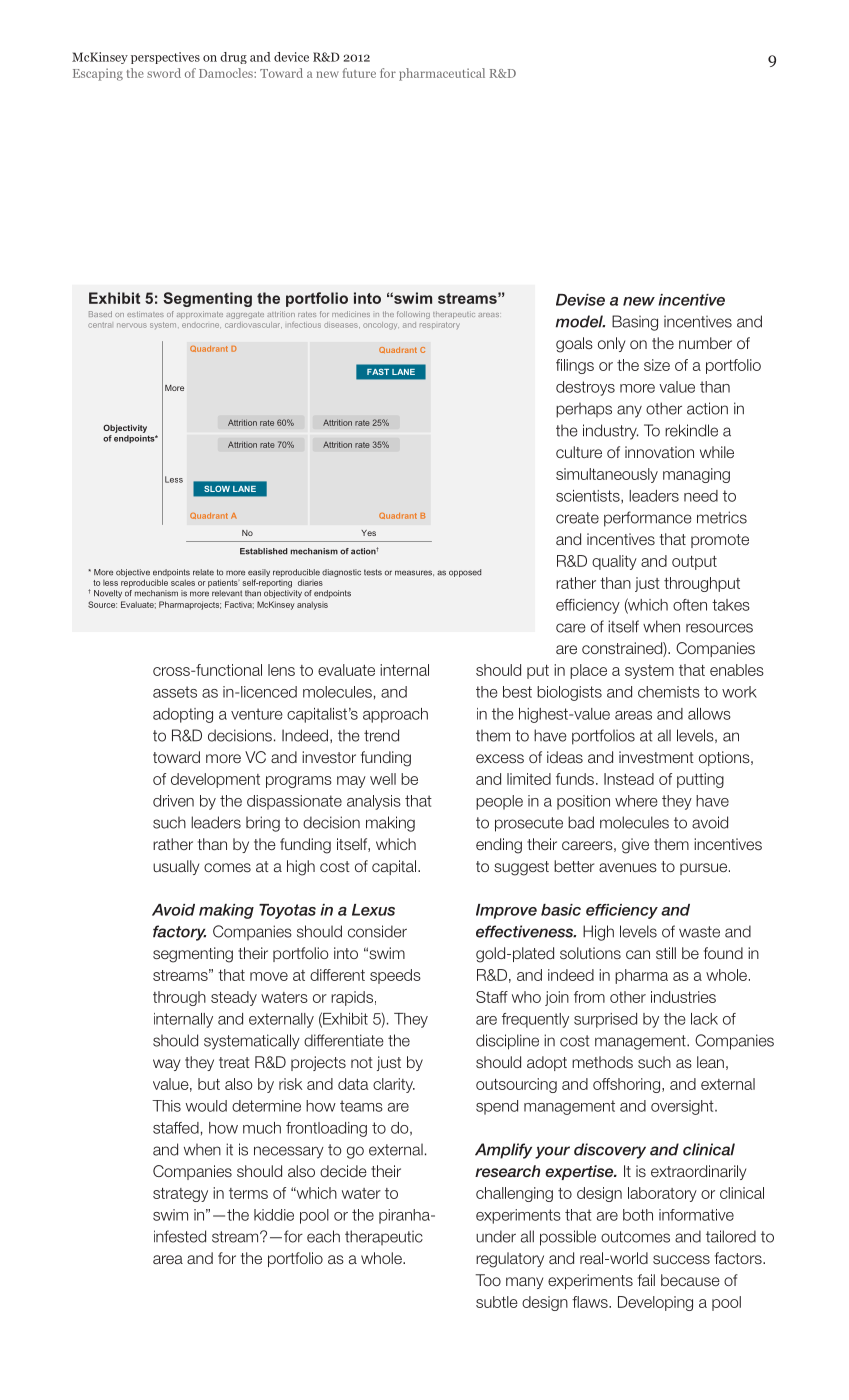 This screenshot has width=849, height=1400. Describe the element at coordinates (164, 73) in the screenshot. I see `sword` at that location.
